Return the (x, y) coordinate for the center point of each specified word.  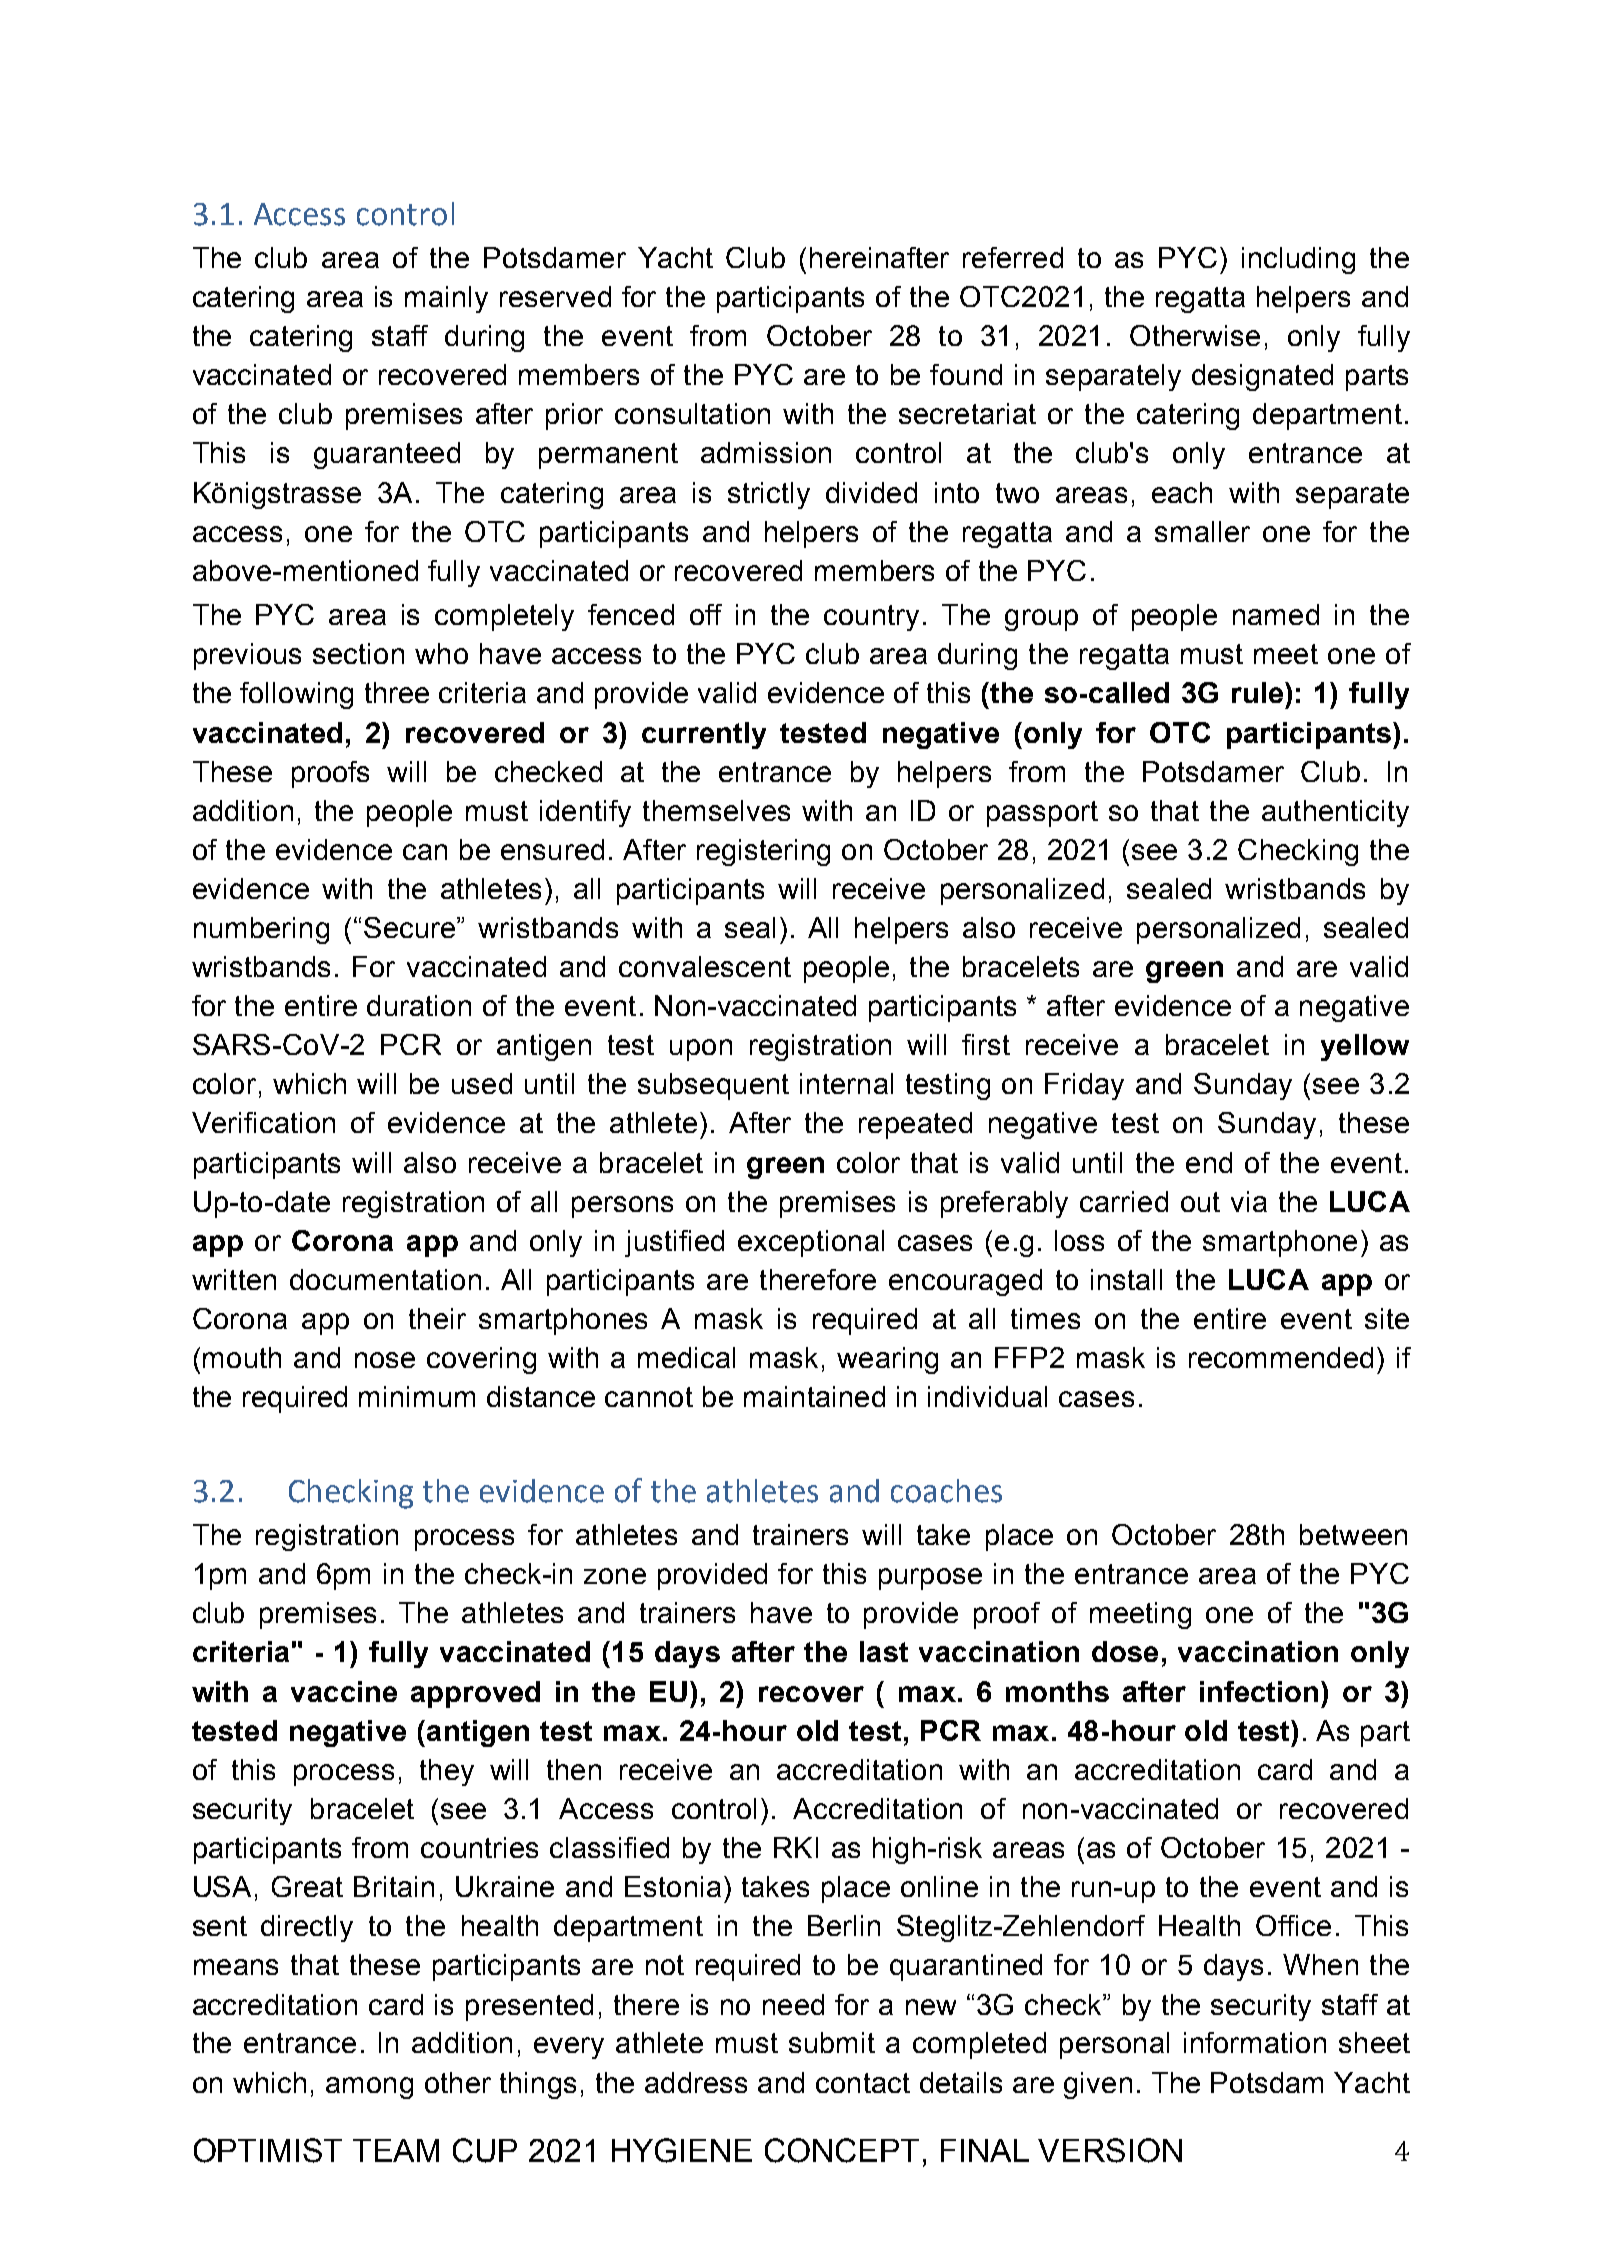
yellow (1365, 1047)
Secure (411, 927)
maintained (814, 1396)
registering (763, 852)
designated (1262, 377)
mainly (446, 299)
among (369, 2088)
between (1353, 1534)
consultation (692, 413)
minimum (417, 1396)
